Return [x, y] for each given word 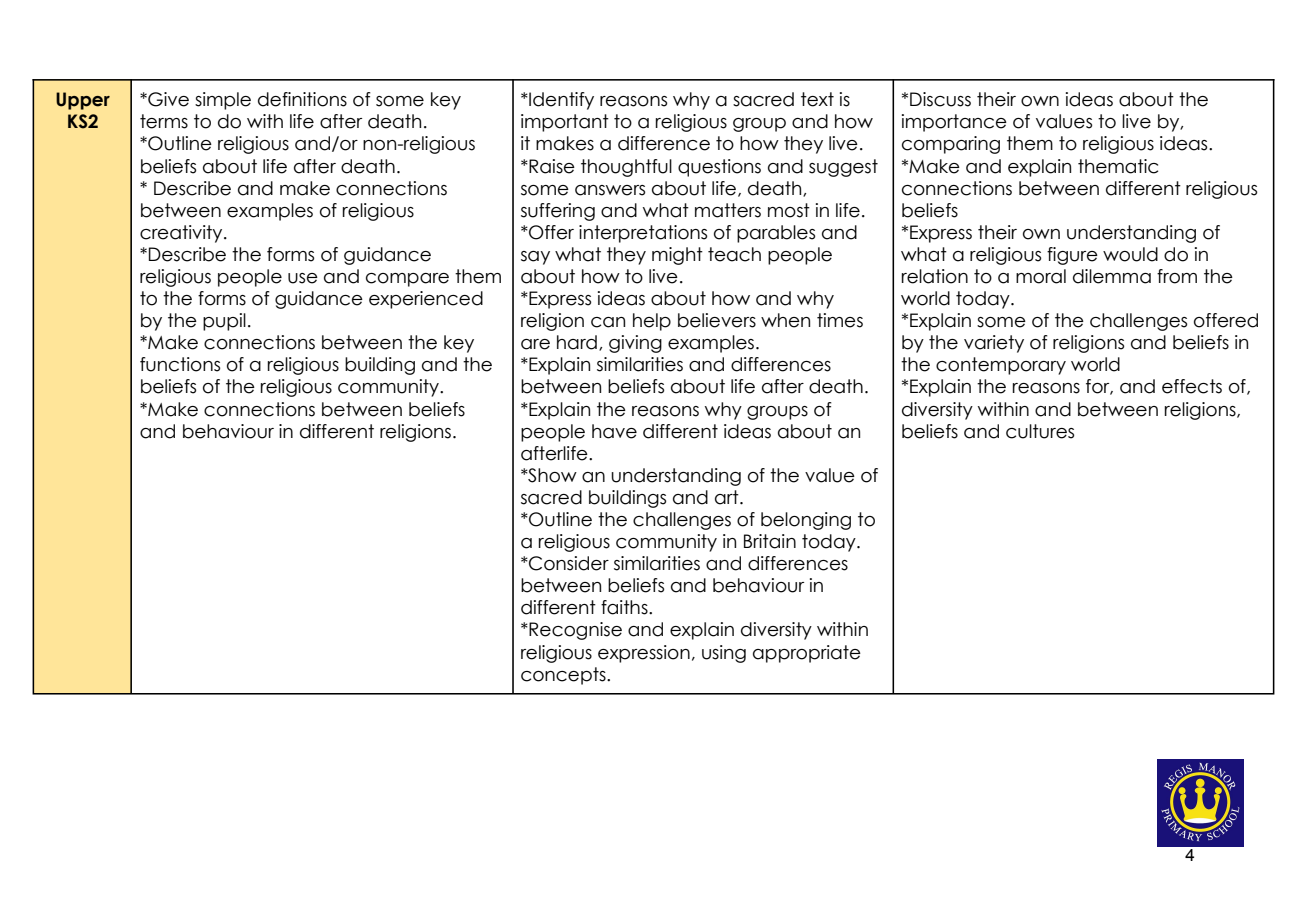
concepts [564, 676]
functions [180, 364]
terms [164, 121]
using [724, 654]
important [565, 123]
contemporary [1001, 366]
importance [954, 123]
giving [635, 344]
